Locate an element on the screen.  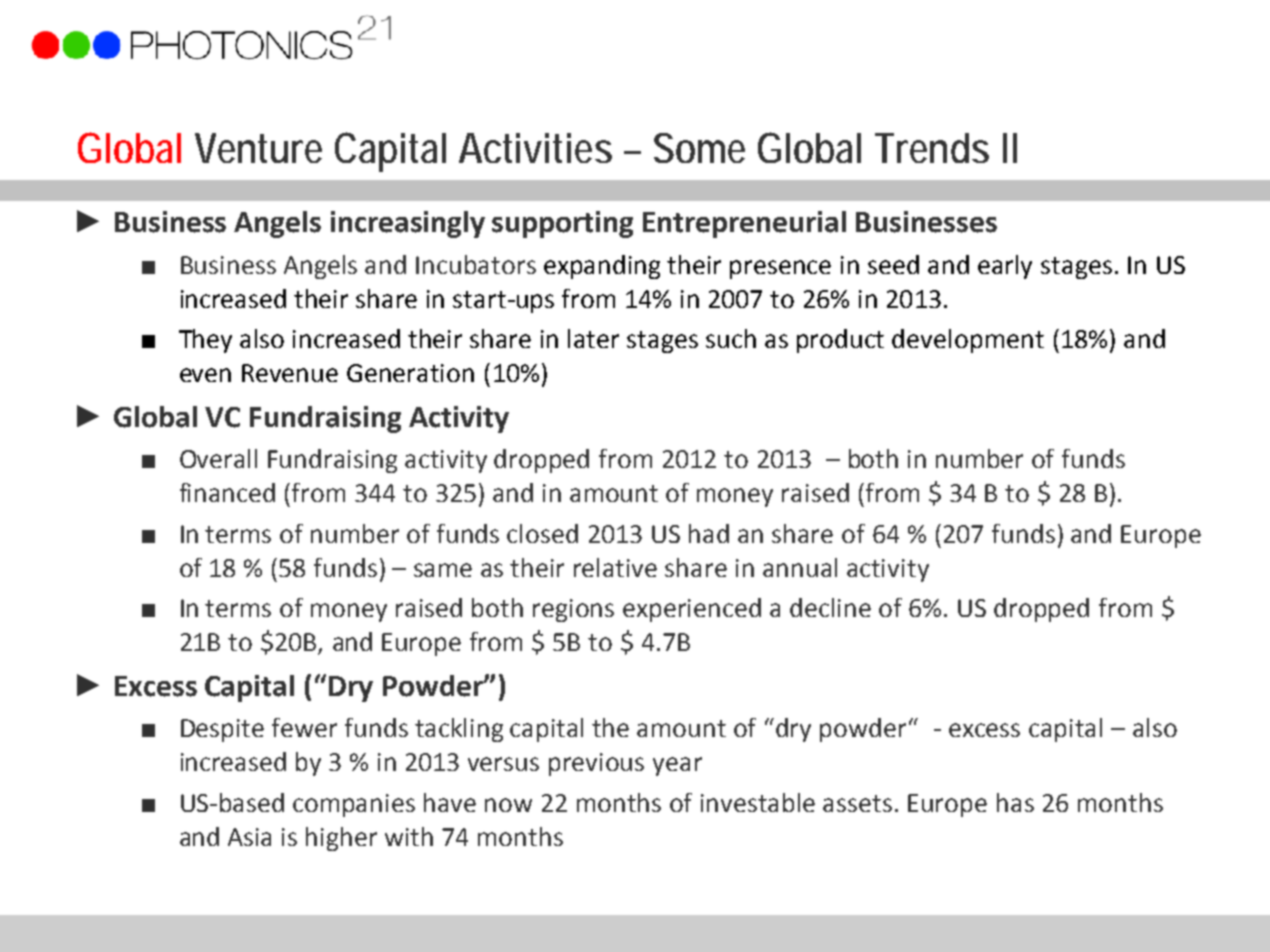
Venture is located at coordinates (258, 148).
